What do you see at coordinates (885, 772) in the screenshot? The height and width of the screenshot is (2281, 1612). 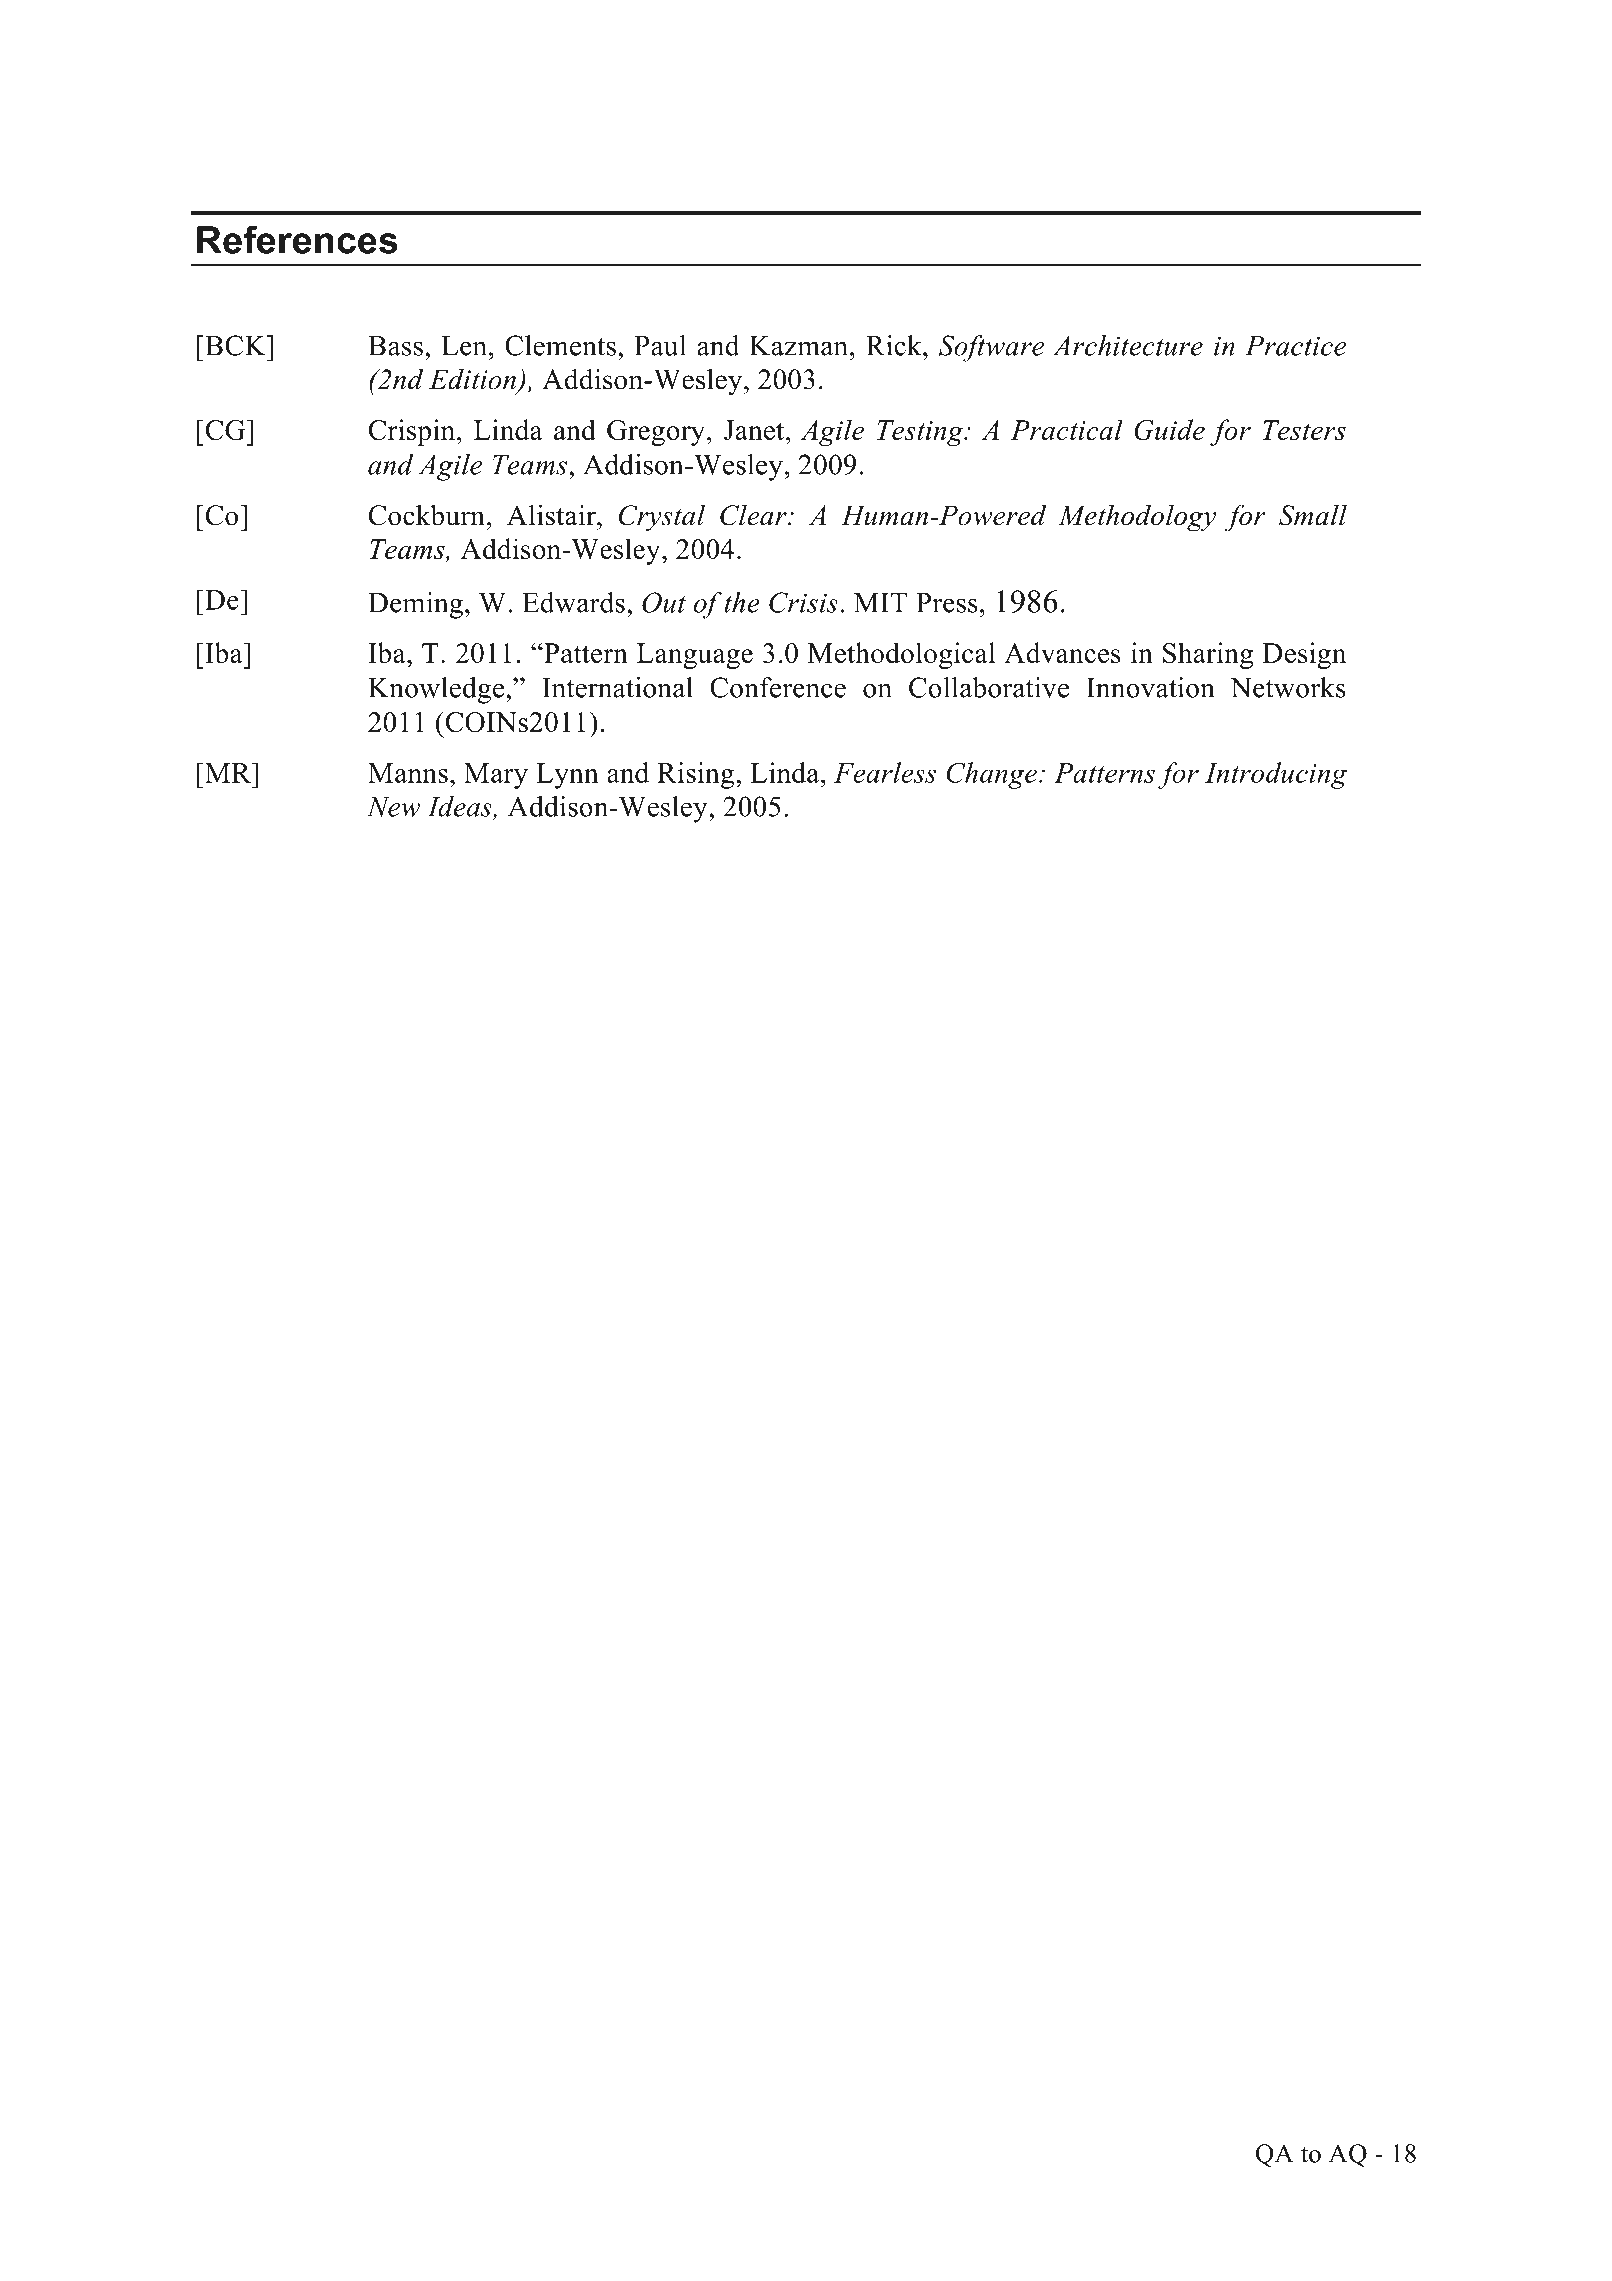 I see `Fearless` at bounding box center [885, 772].
